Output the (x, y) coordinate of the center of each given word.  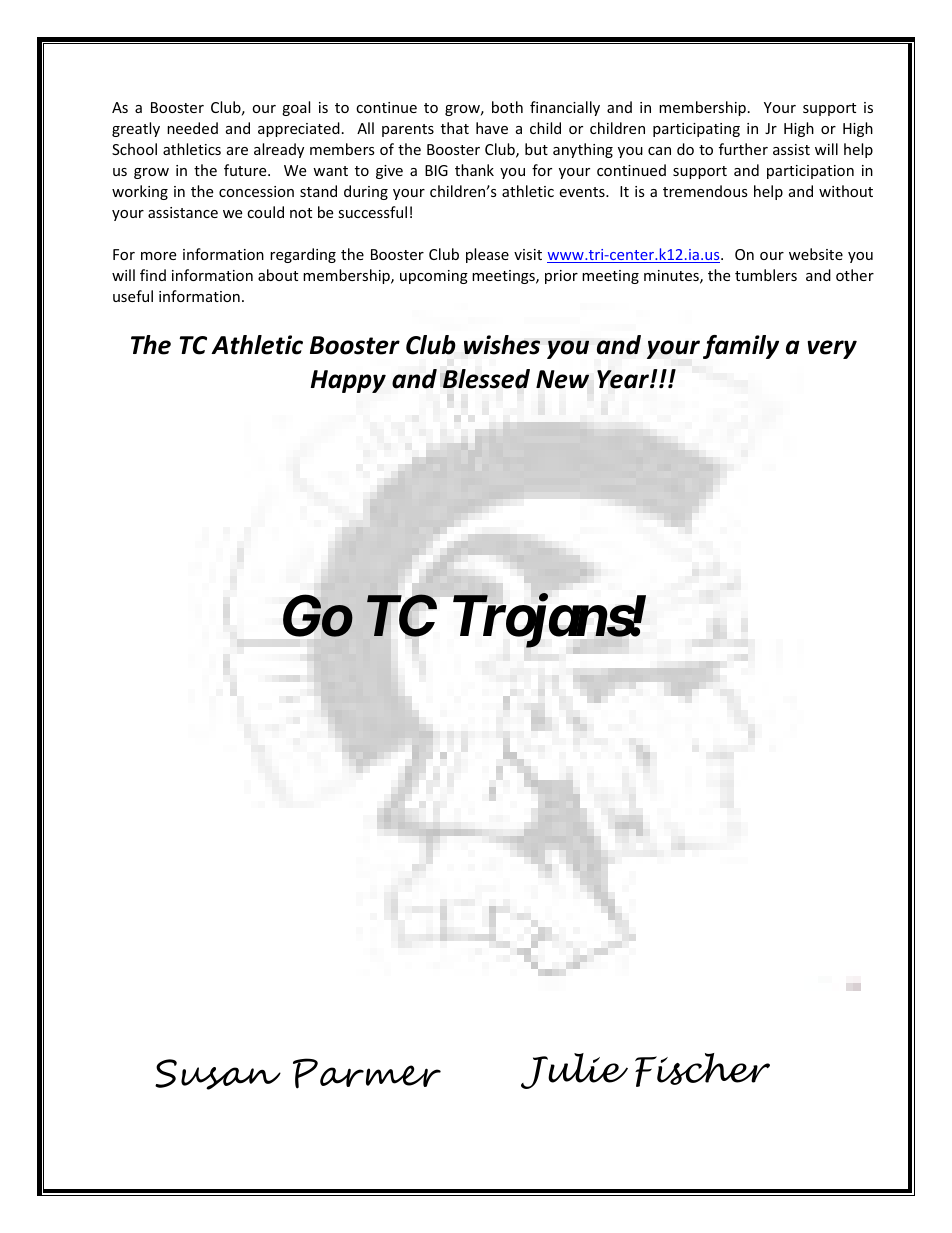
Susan (218, 1074)
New (562, 379)
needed (192, 128)
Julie (574, 1071)
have (492, 128)
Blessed (486, 379)
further (743, 149)
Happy (348, 381)
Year (624, 379)
